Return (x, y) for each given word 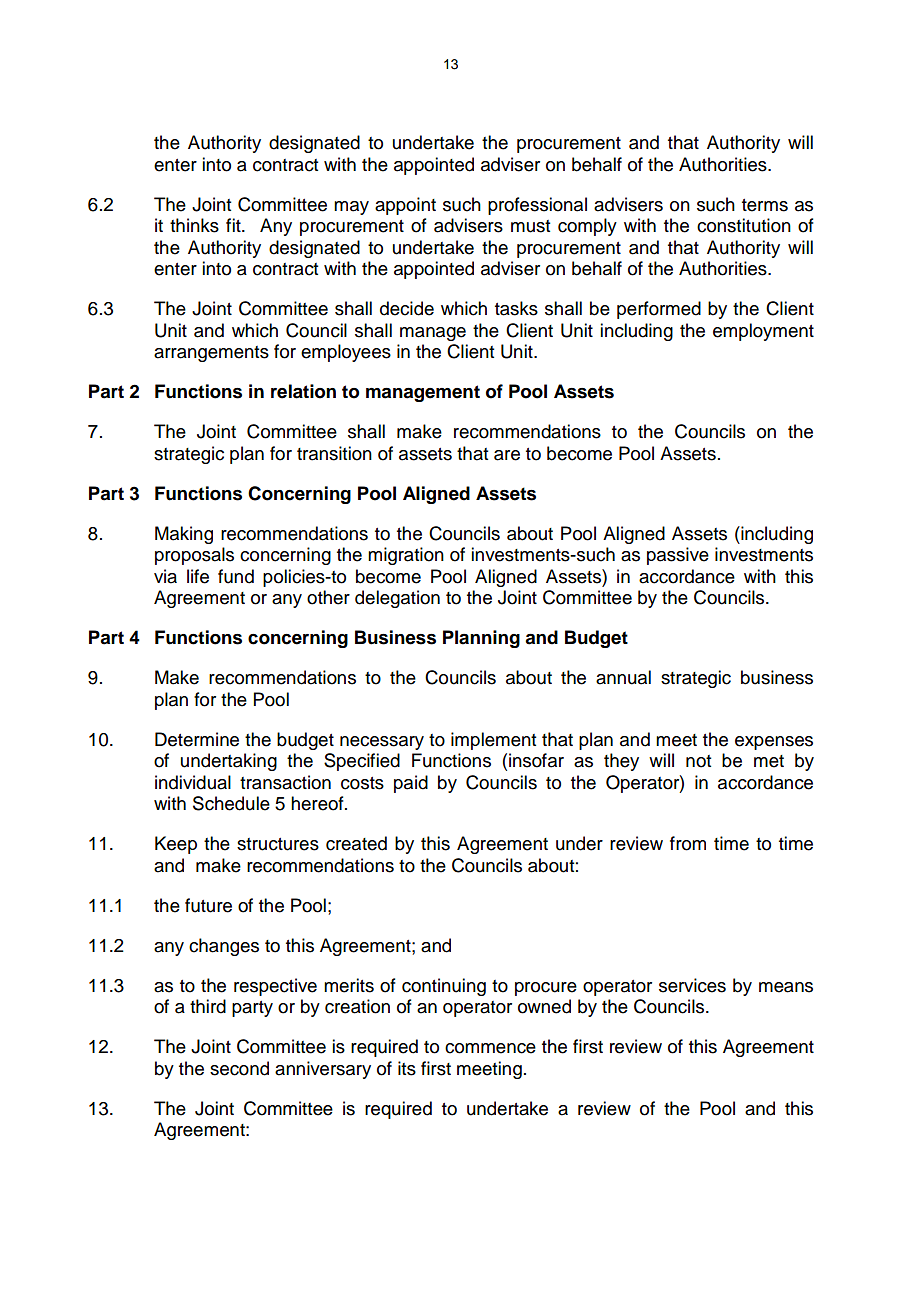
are (507, 455)
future (208, 905)
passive (678, 556)
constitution (744, 225)
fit (234, 225)
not (698, 761)
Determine (197, 739)
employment (763, 332)
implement (493, 741)
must (530, 226)
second (239, 1068)
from (688, 843)
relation (303, 391)
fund (236, 576)
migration (406, 556)
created (356, 843)
